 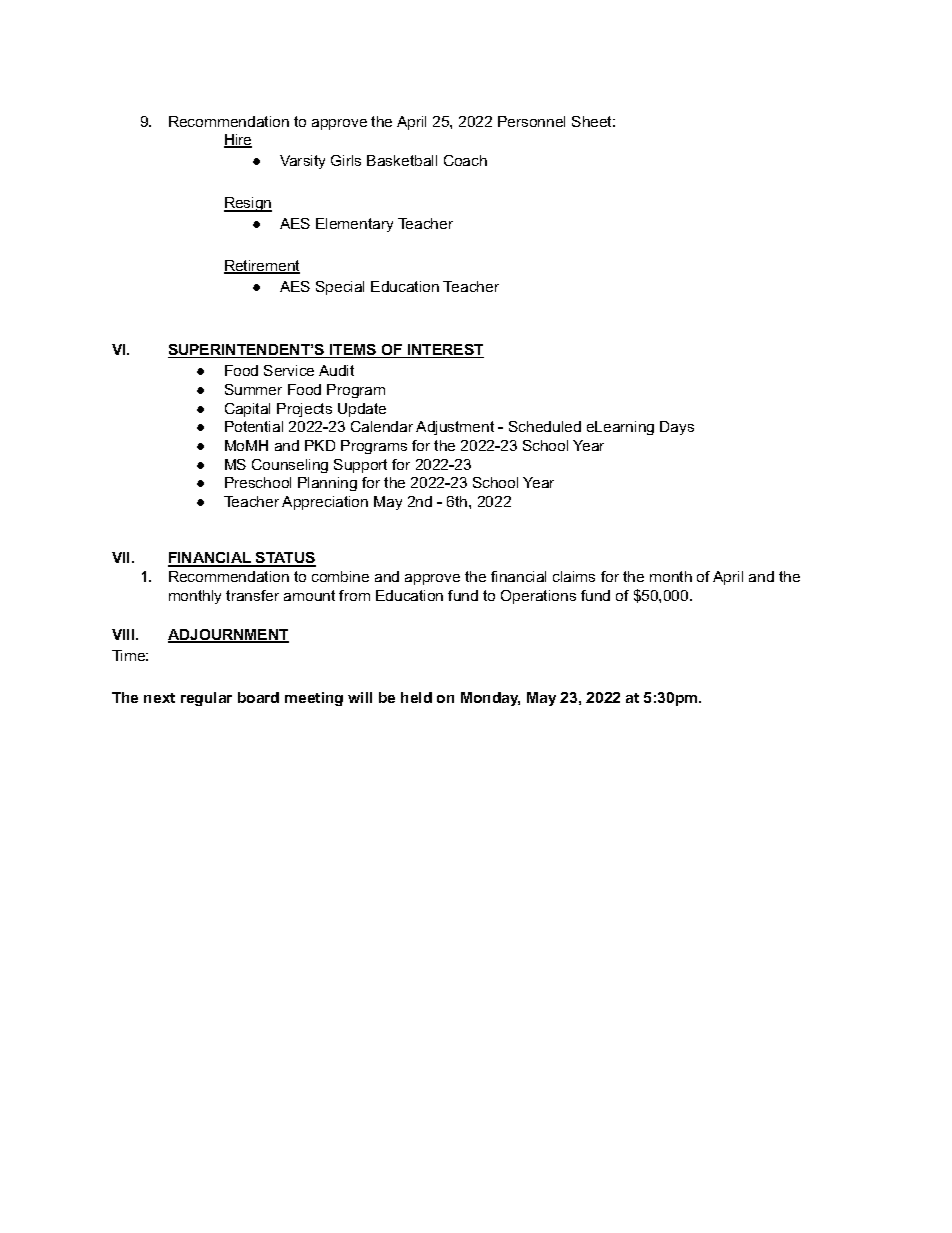 What do you see at coordinates (531, 121) in the page?
I see `Personnel` at bounding box center [531, 121].
